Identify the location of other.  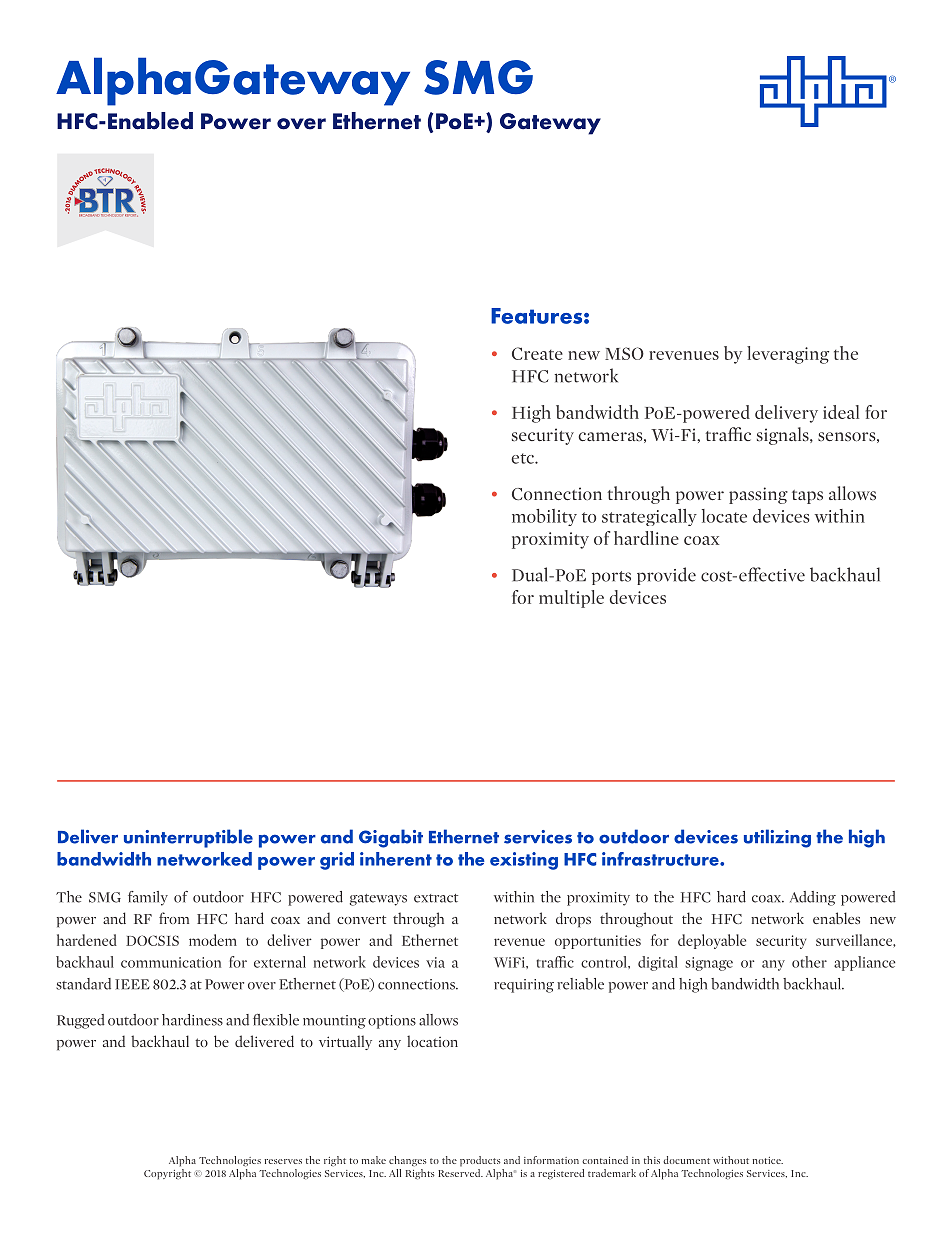
(809, 962).
